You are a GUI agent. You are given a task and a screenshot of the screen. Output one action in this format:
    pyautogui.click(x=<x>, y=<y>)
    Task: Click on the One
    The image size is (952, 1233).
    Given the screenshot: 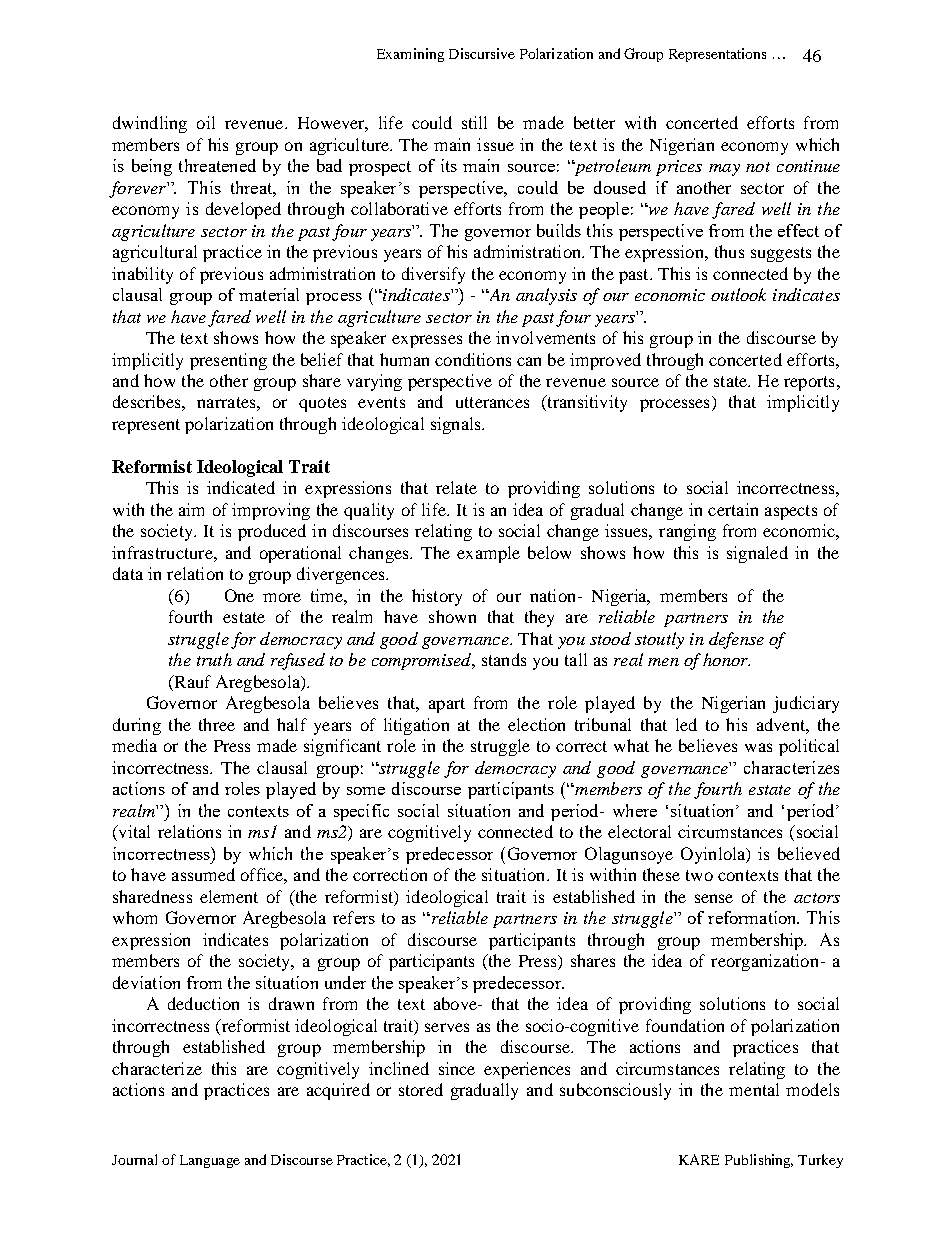 What is the action you would take?
    pyautogui.click(x=239, y=595)
